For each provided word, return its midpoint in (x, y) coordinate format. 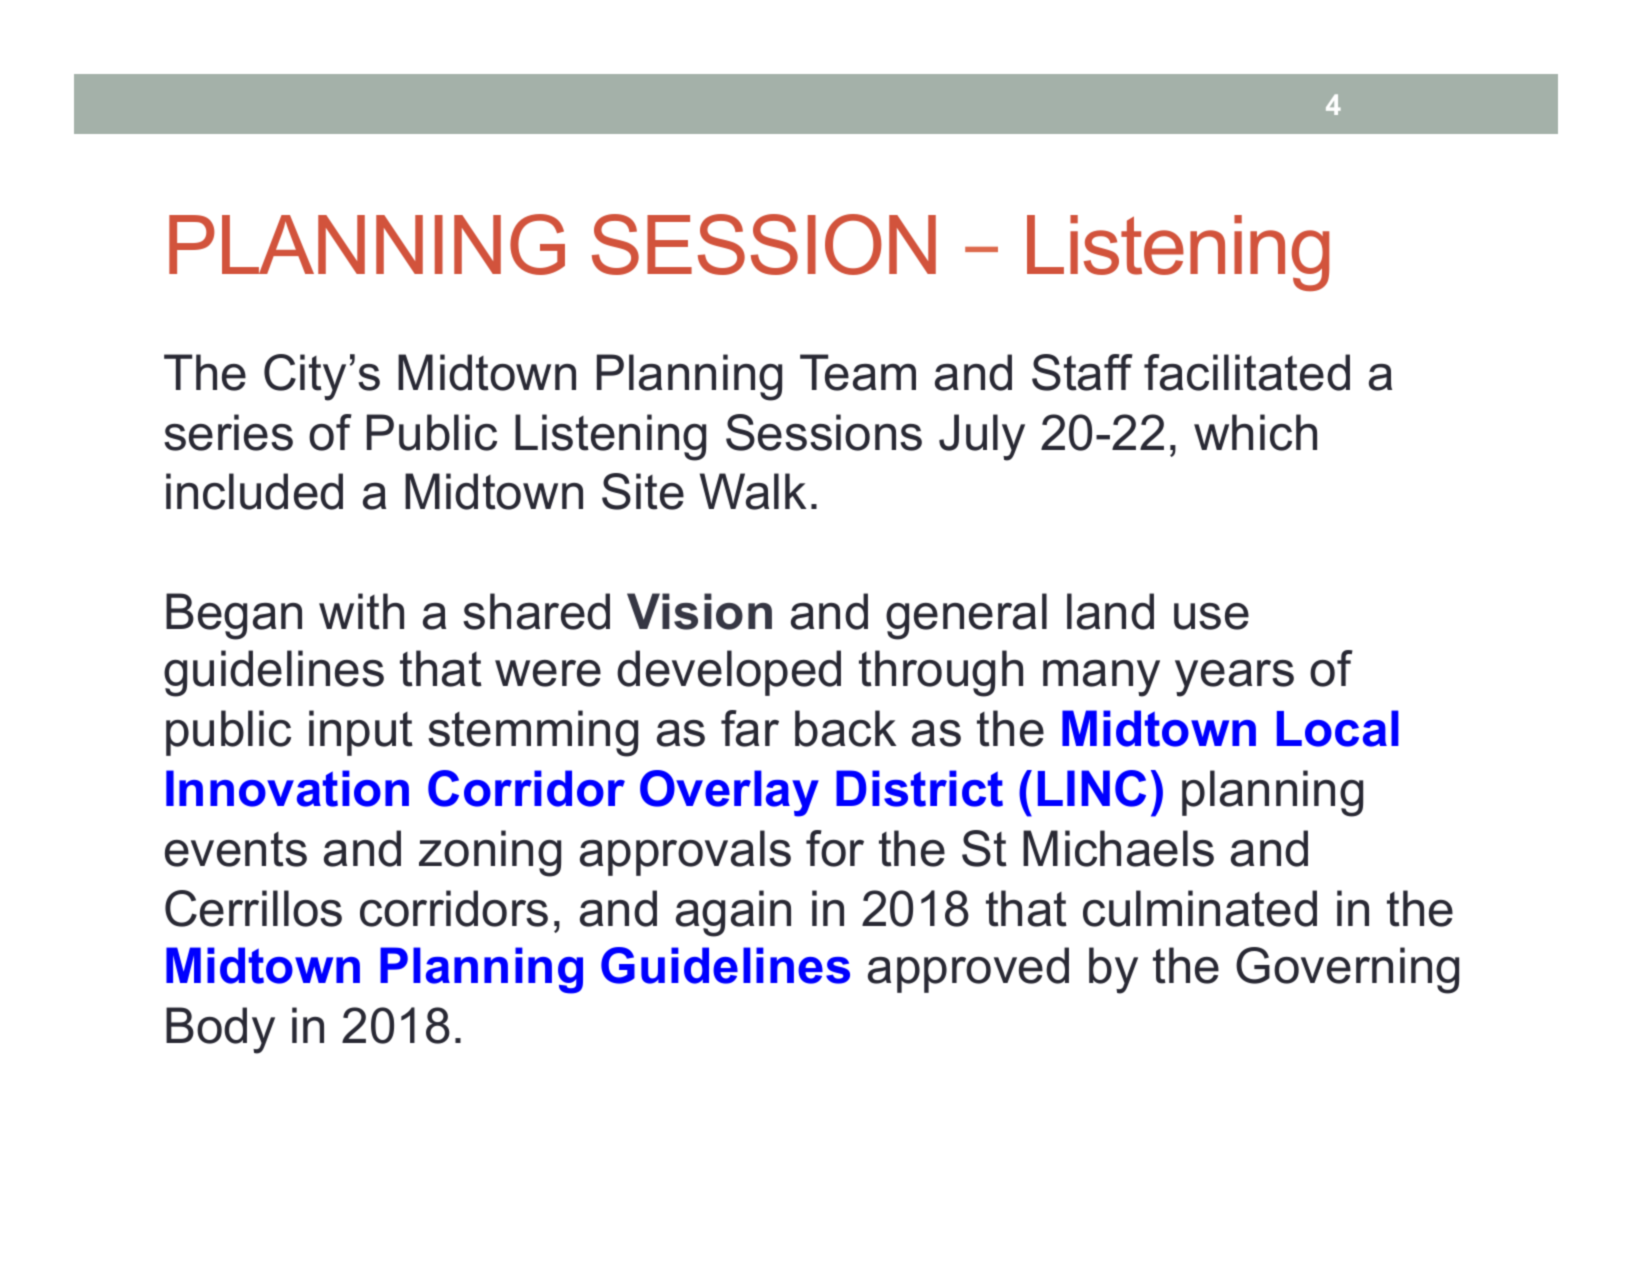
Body (220, 1030)
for (835, 848)
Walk (753, 491)
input (361, 733)
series (228, 432)
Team (858, 372)
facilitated (1247, 372)
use (1211, 616)
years (1234, 678)
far (750, 728)
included (254, 491)
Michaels (1118, 848)
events (236, 849)
